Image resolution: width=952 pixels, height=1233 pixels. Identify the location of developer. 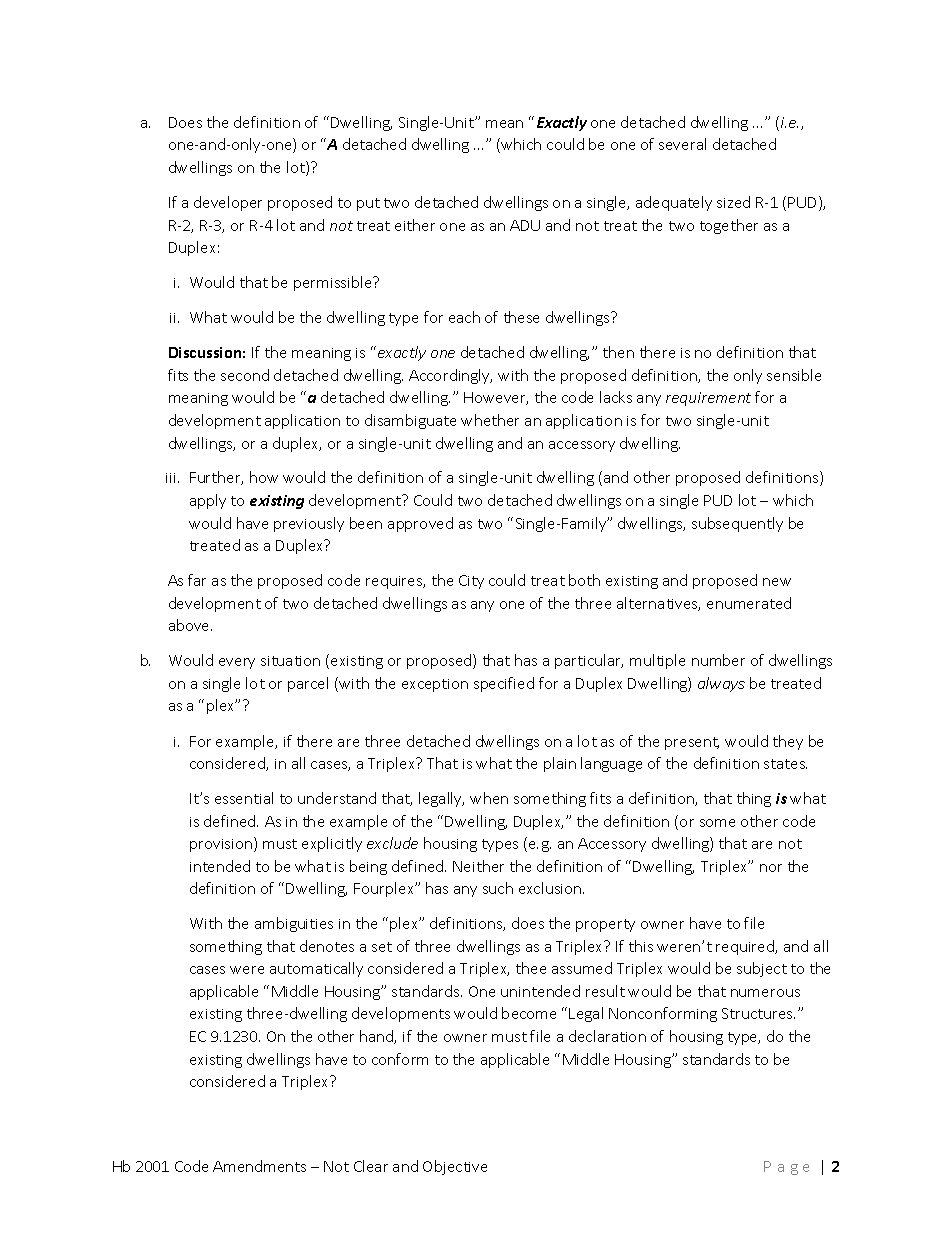
(228, 203).
